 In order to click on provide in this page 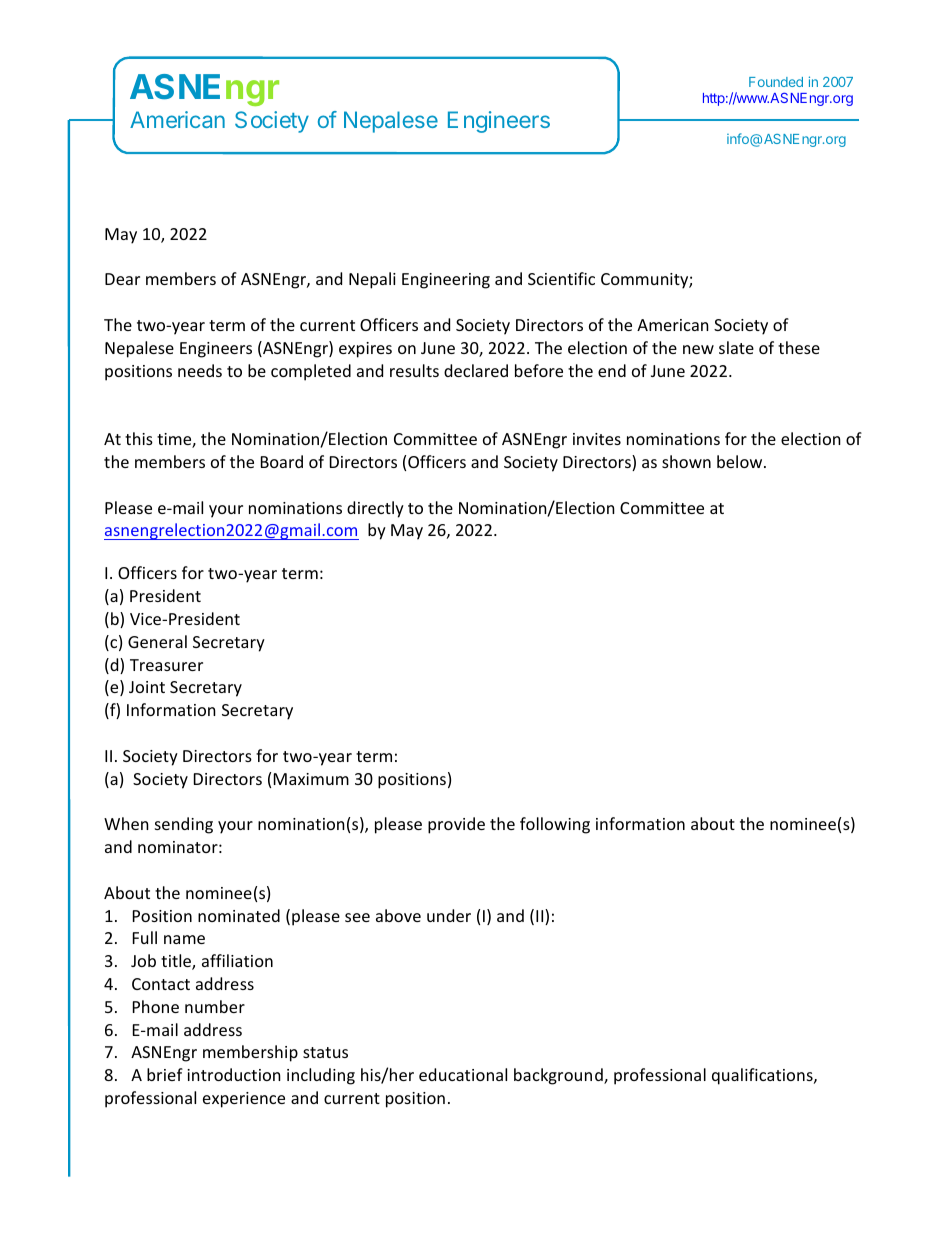, I will do `click(456, 825)`.
